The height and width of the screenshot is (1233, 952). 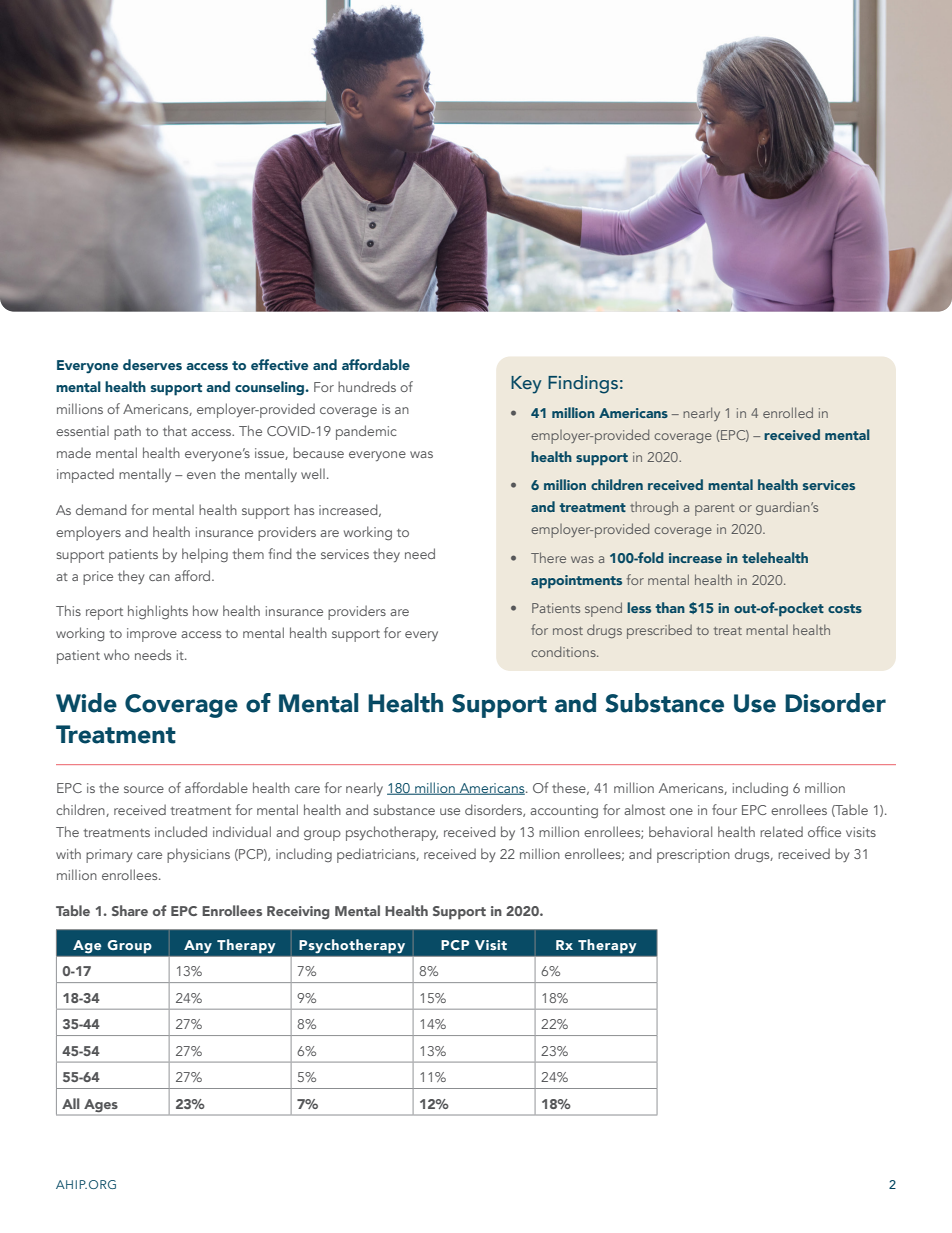 What do you see at coordinates (788, 412) in the screenshot?
I see `enrolled` at bounding box center [788, 412].
